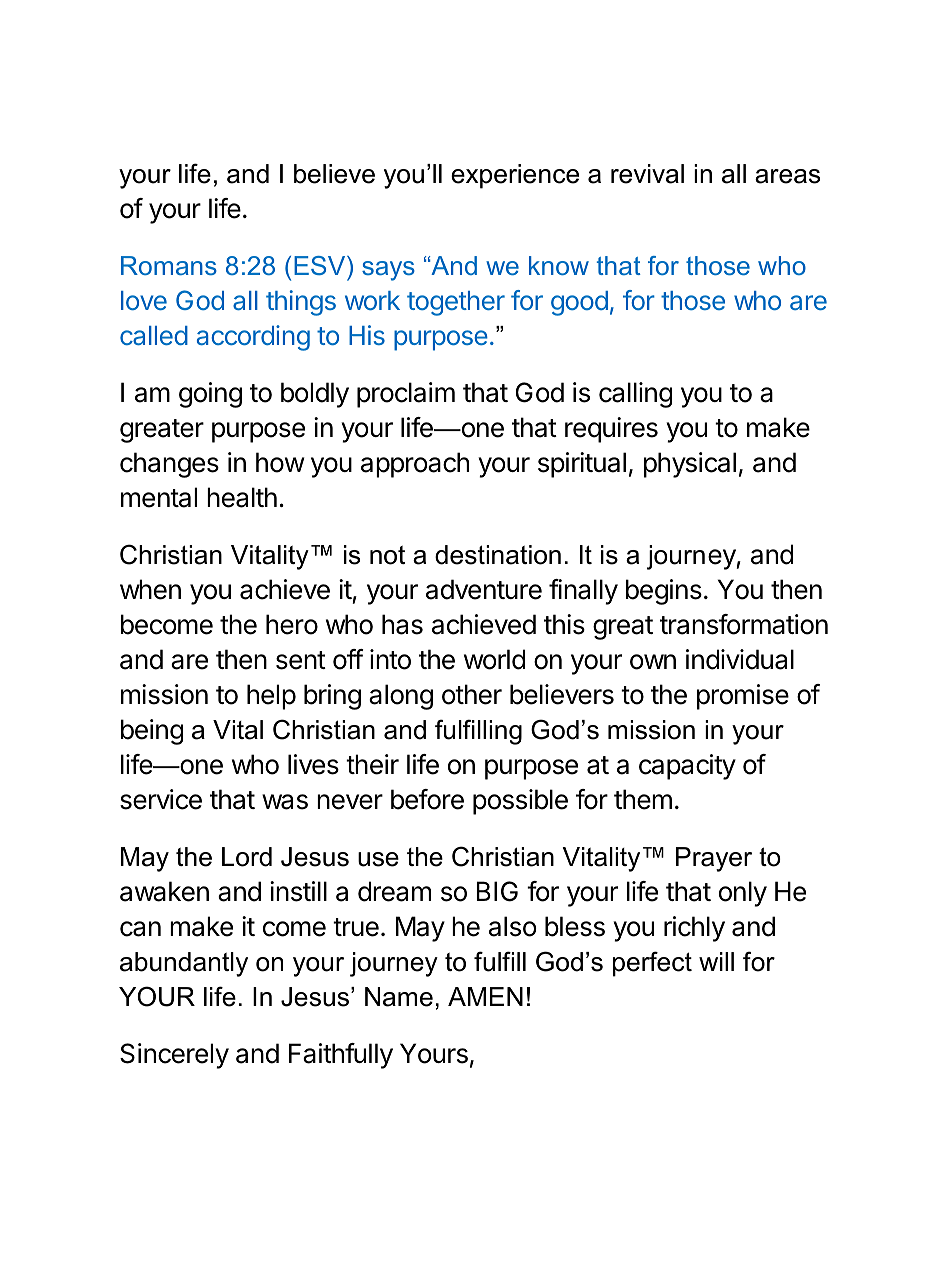 The image size is (952, 1270). What do you see at coordinates (497, 891) in the screenshot?
I see `BIG` at bounding box center [497, 891].
